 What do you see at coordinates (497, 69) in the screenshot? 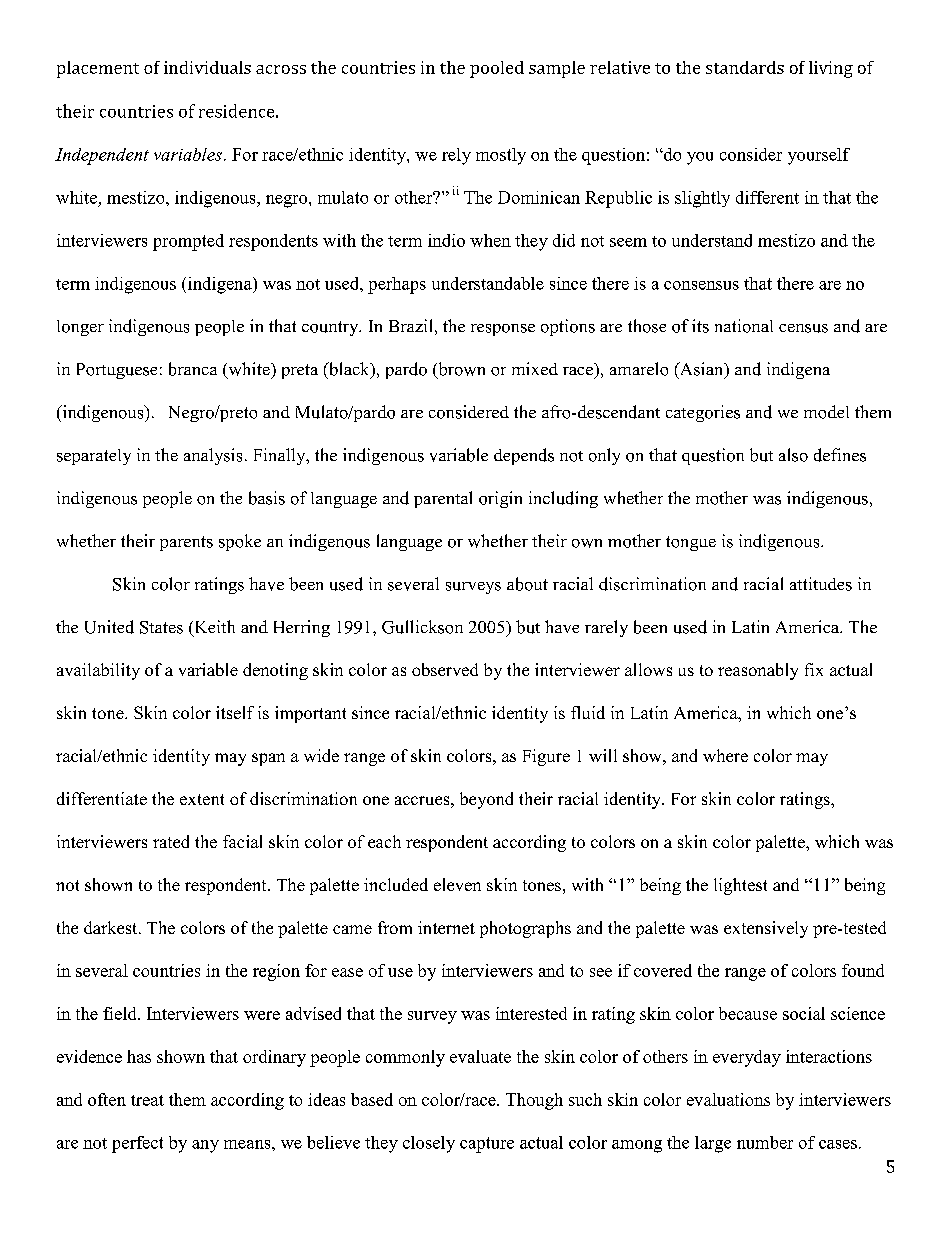
I see `pooled` at bounding box center [497, 69].
